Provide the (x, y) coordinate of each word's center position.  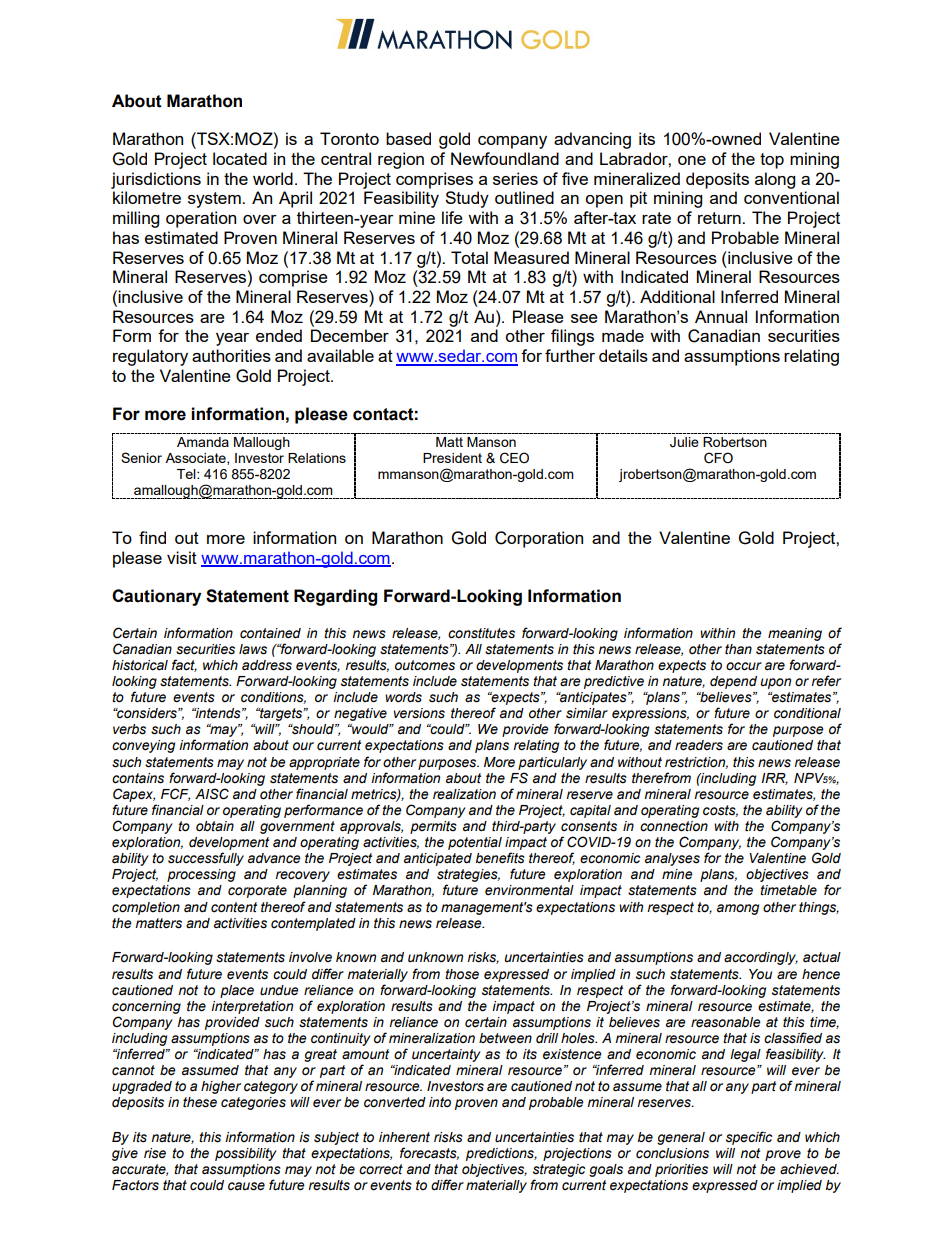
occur (744, 666)
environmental (529, 890)
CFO (718, 458)
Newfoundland (505, 158)
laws (253, 649)
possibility (246, 1154)
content (234, 907)
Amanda (203, 442)
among (738, 909)
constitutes (481, 633)
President (452, 458)
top (772, 161)
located (240, 158)
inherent (404, 1137)
